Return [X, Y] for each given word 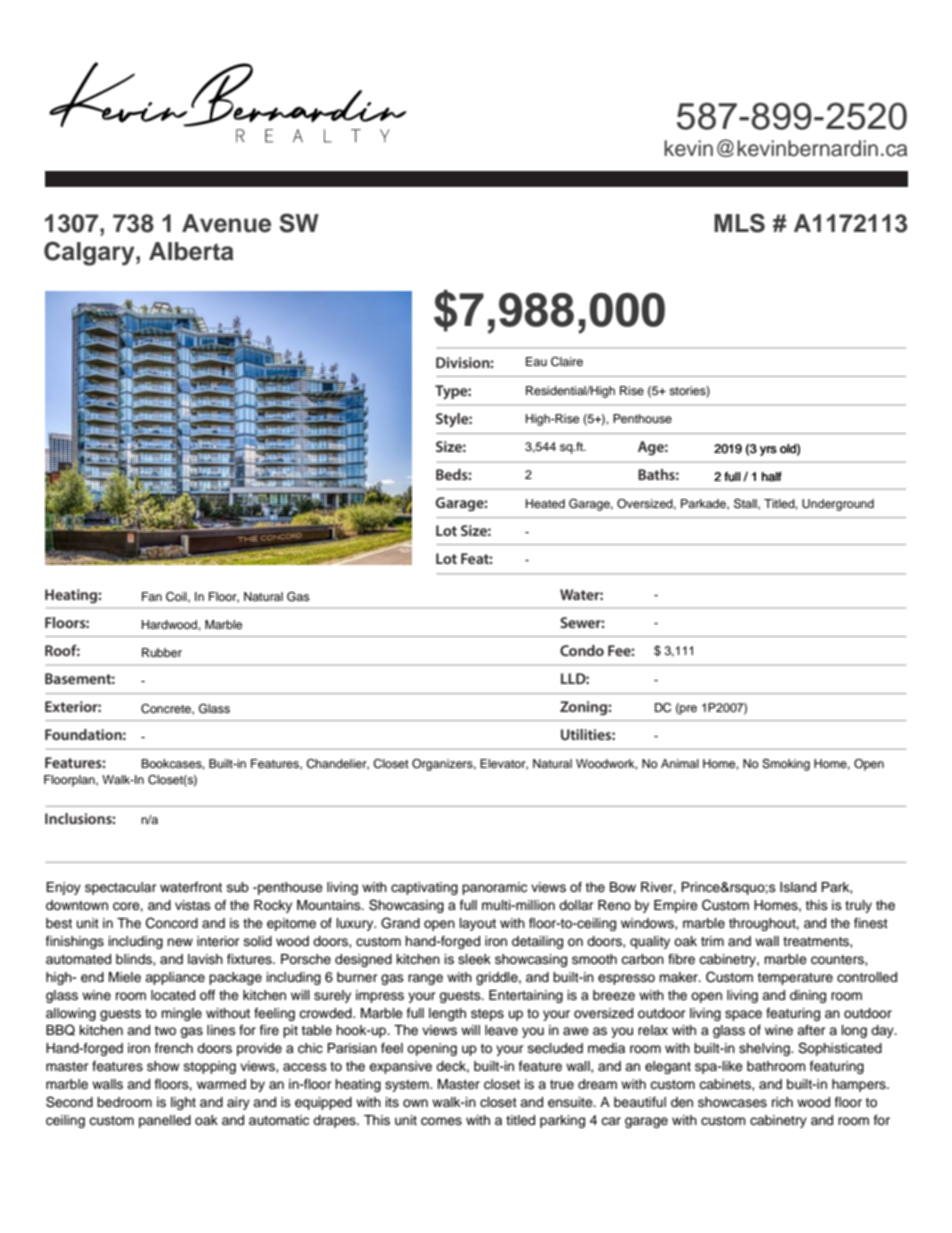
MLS [739, 223]
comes [441, 1121]
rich [782, 1102]
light [183, 1103]
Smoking [786, 765]
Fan [152, 596]
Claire [567, 362]
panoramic [494, 888]
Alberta [191, 251]
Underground [838, 505]
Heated [545, 503]
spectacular [121, 888]
